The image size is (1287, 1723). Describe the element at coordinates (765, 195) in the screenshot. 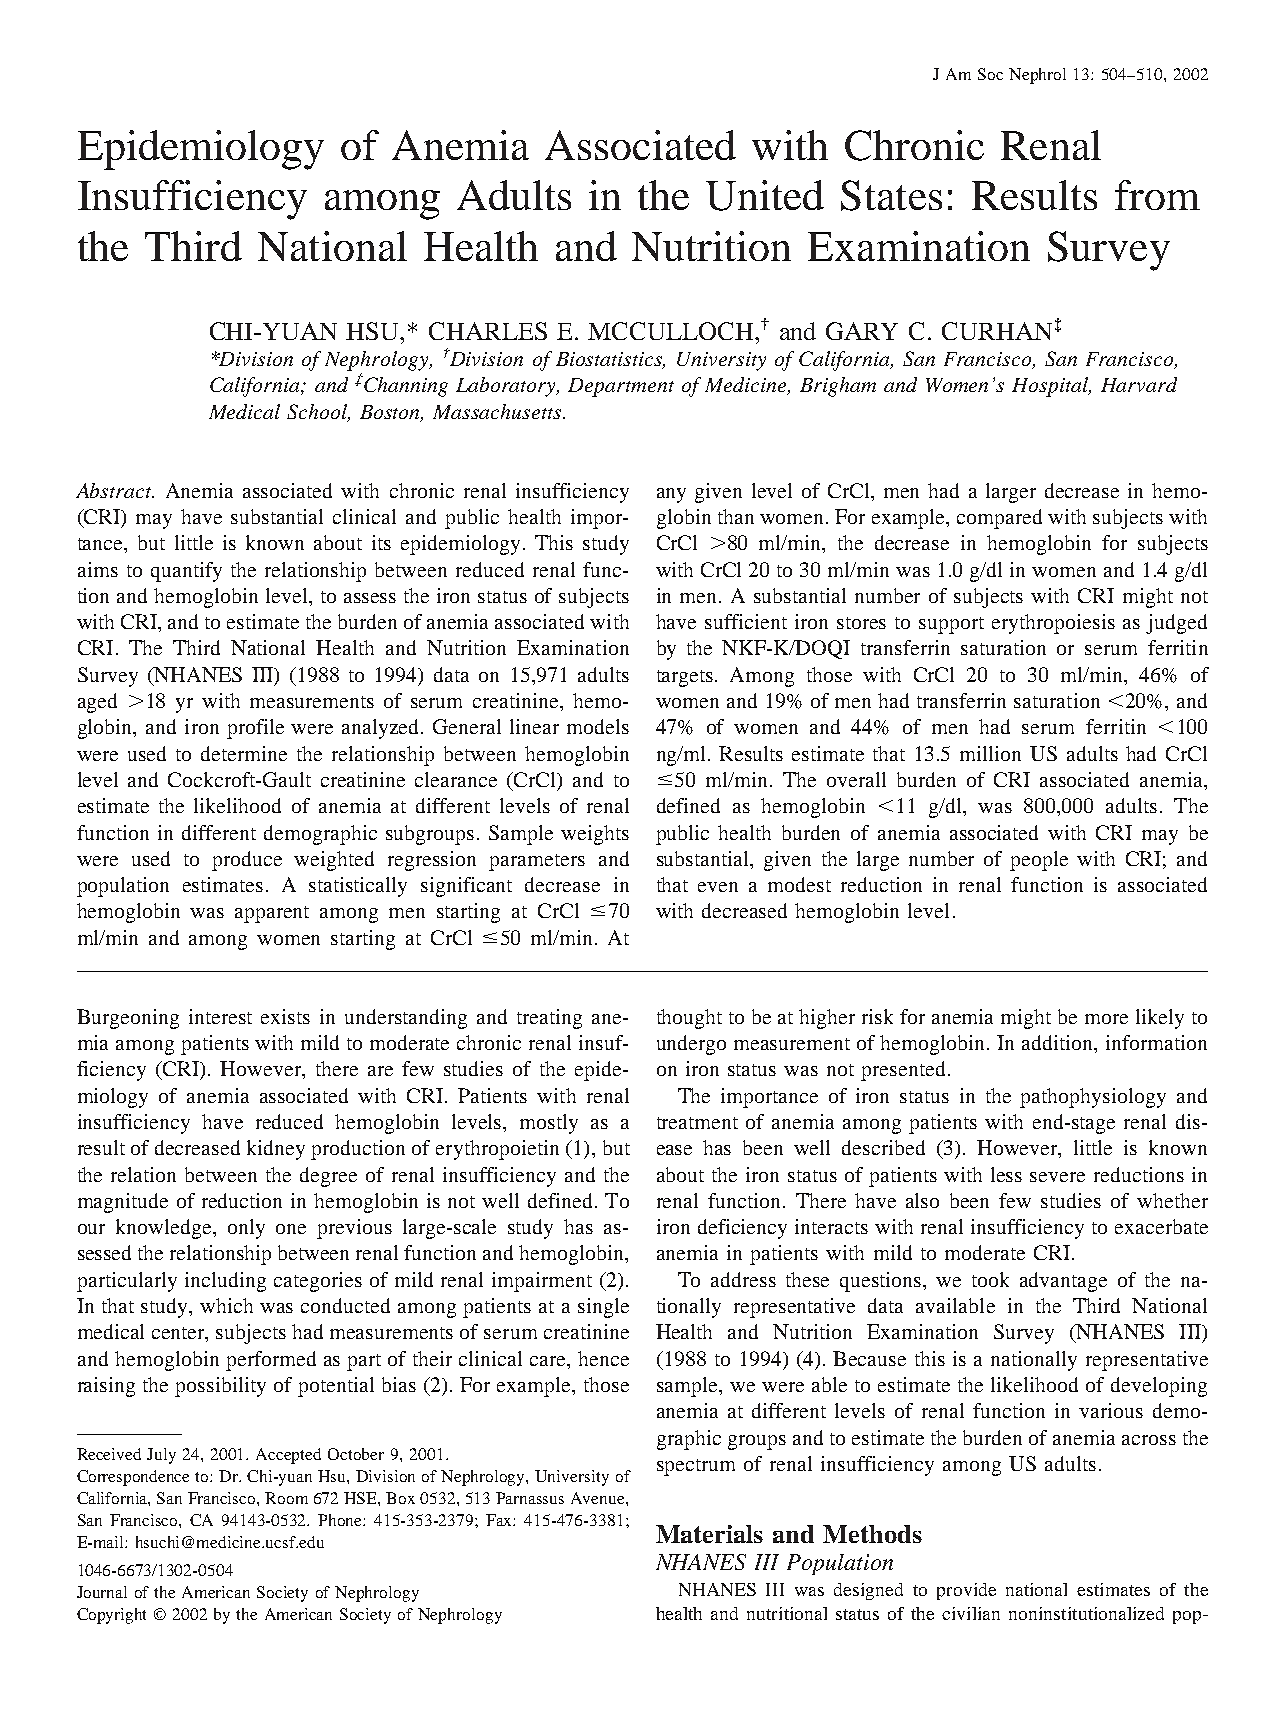

I see `United` at that location.
